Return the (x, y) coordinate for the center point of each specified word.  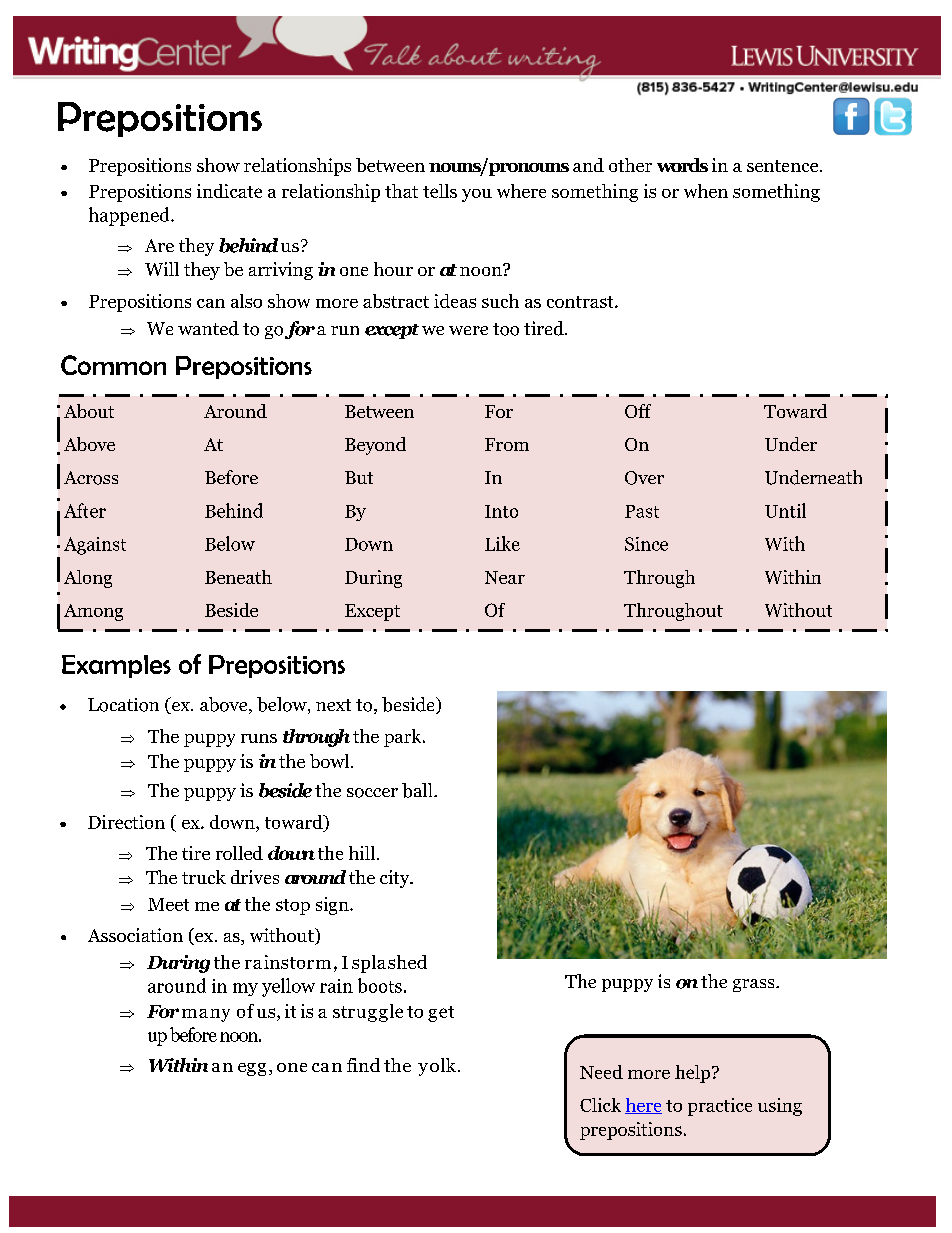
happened (130, 216)
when (706, 191)
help (694, 1074)
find (363, 1065)
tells (440, 191)
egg (252, 1069)
